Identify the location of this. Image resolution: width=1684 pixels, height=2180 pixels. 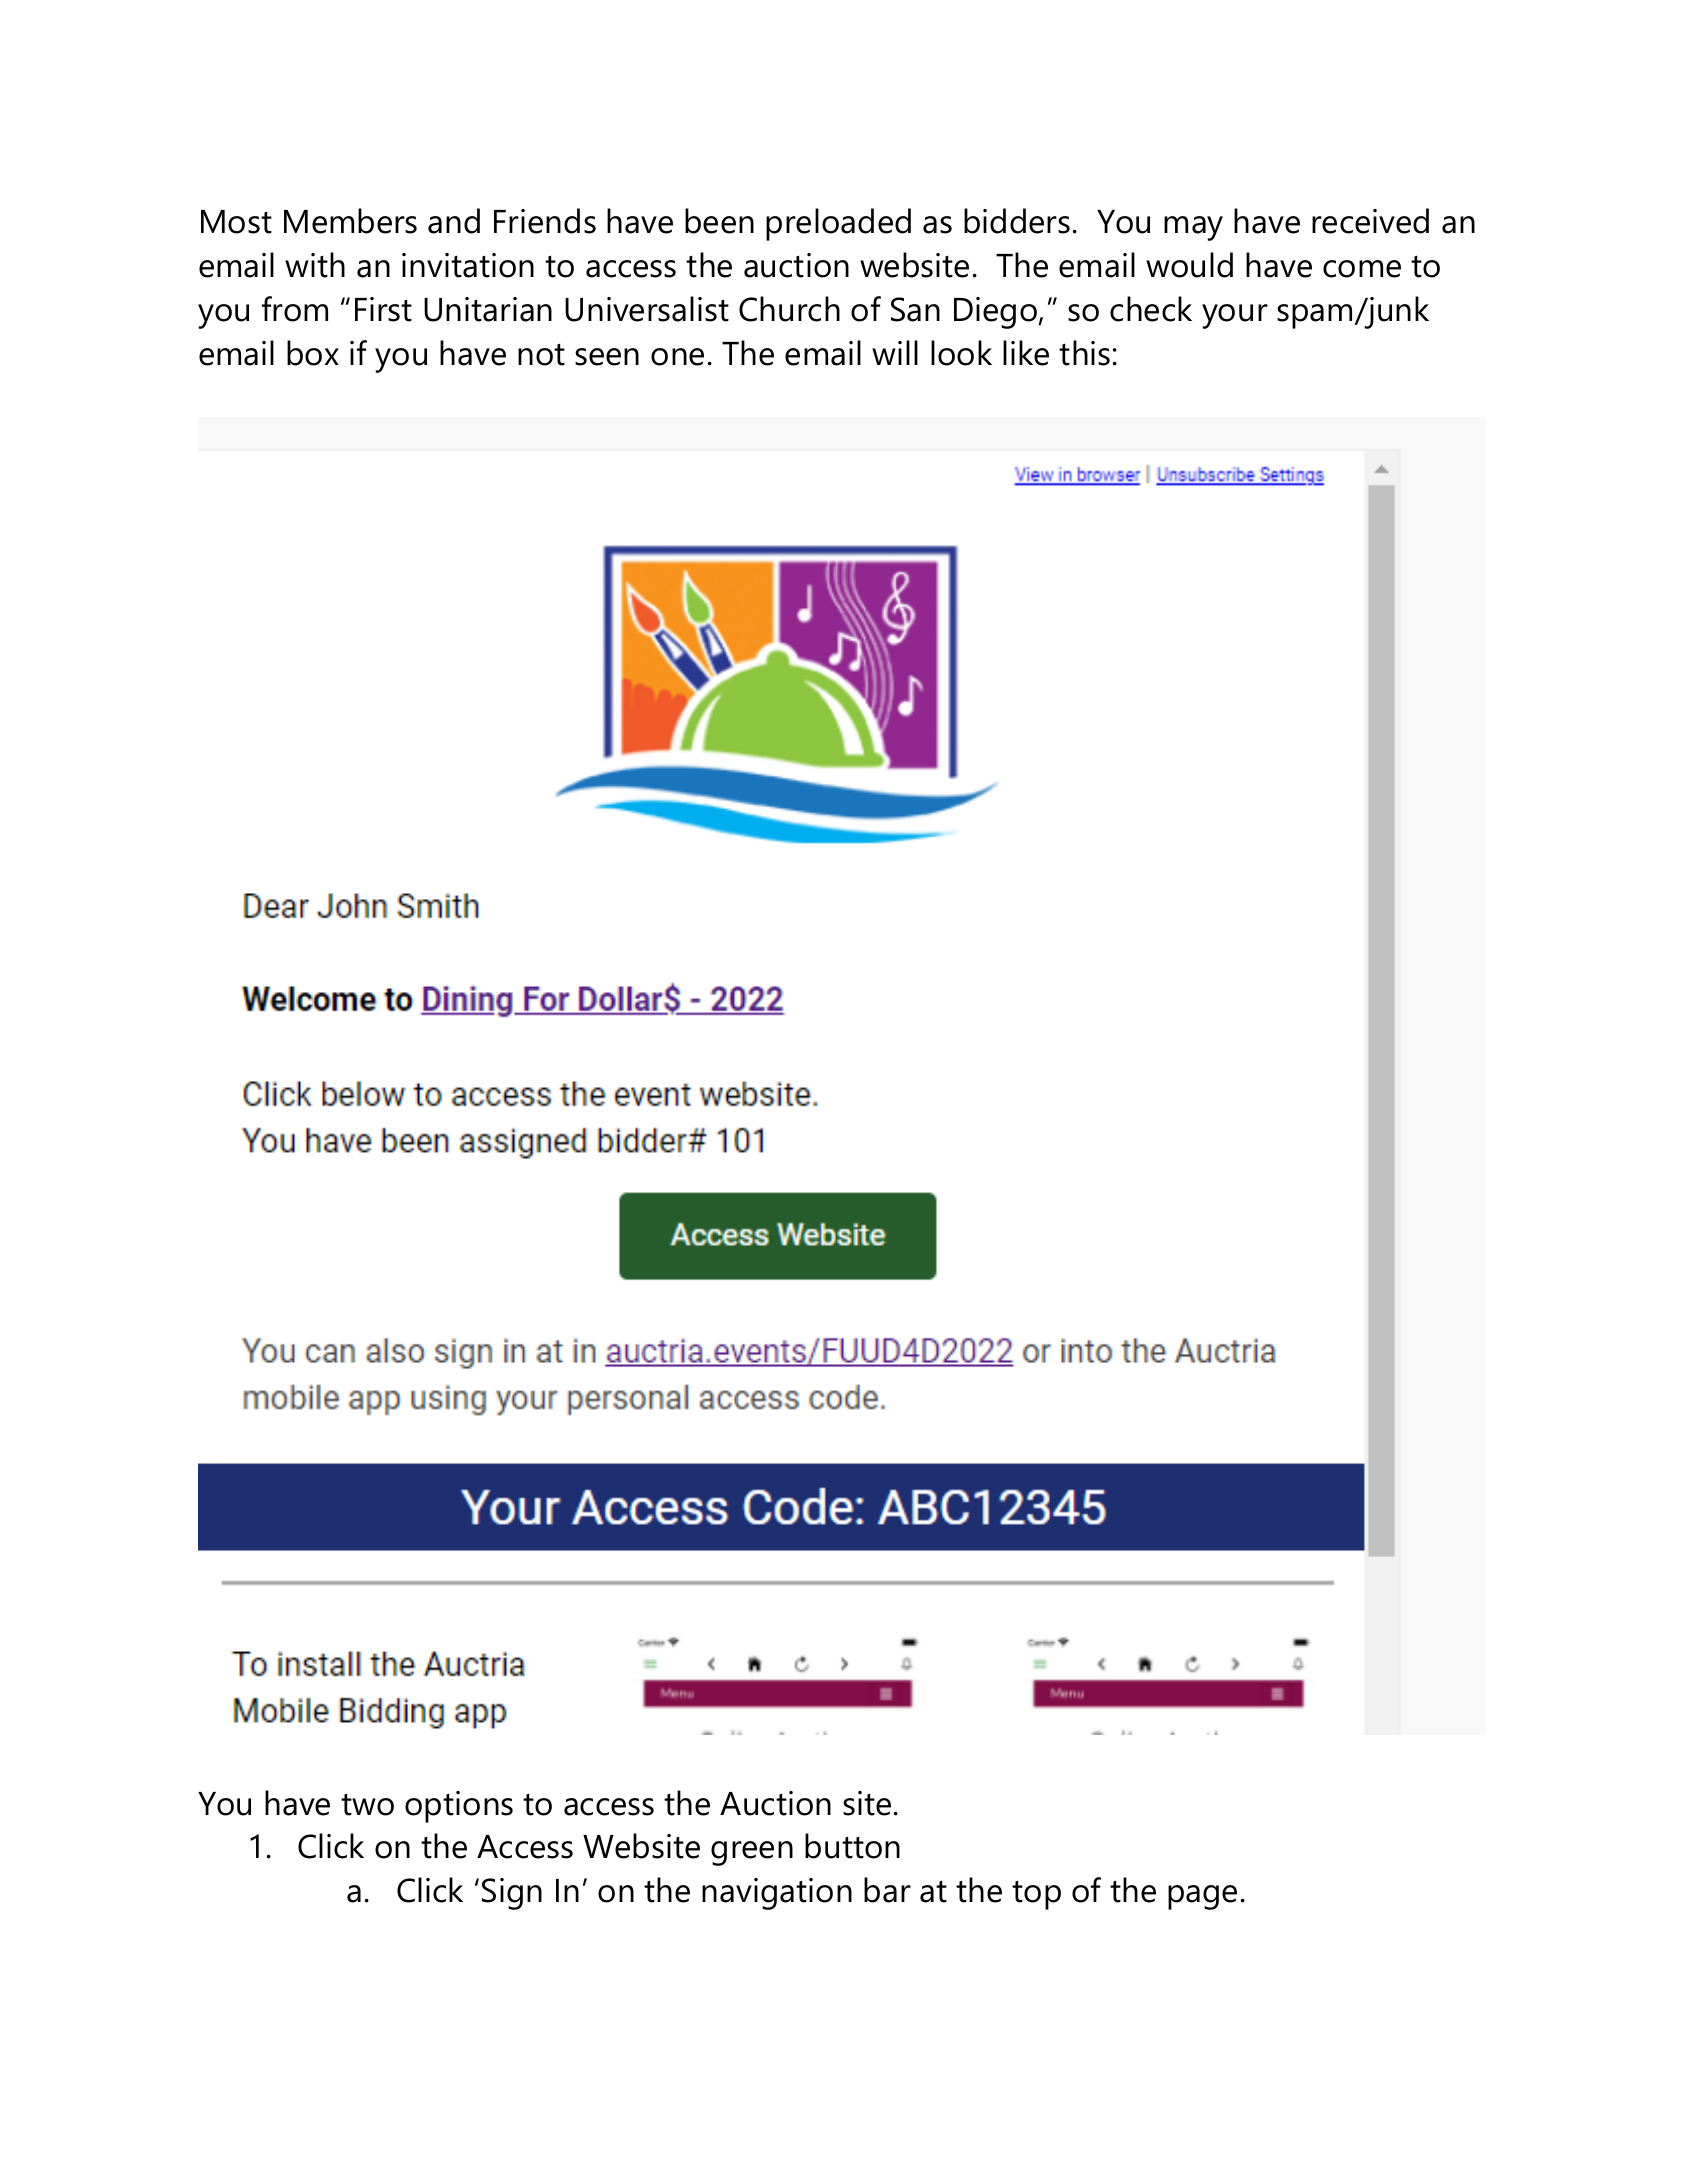
(1084, 353).
